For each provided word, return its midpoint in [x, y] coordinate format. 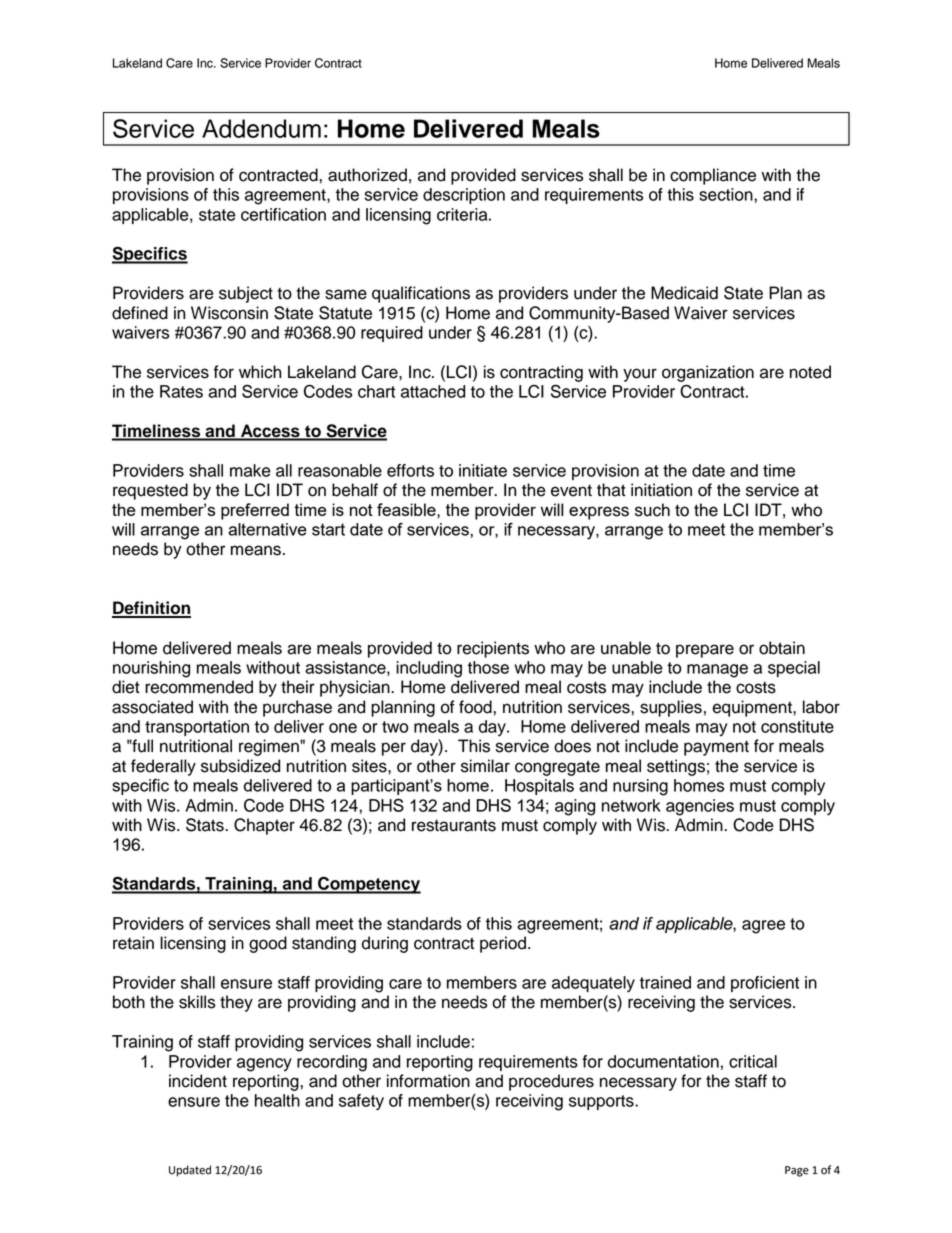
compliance [713, 176]
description [464, 196]
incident [198, 1081]
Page [797, 1171]
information [428, 1081]
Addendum [261, 128]
